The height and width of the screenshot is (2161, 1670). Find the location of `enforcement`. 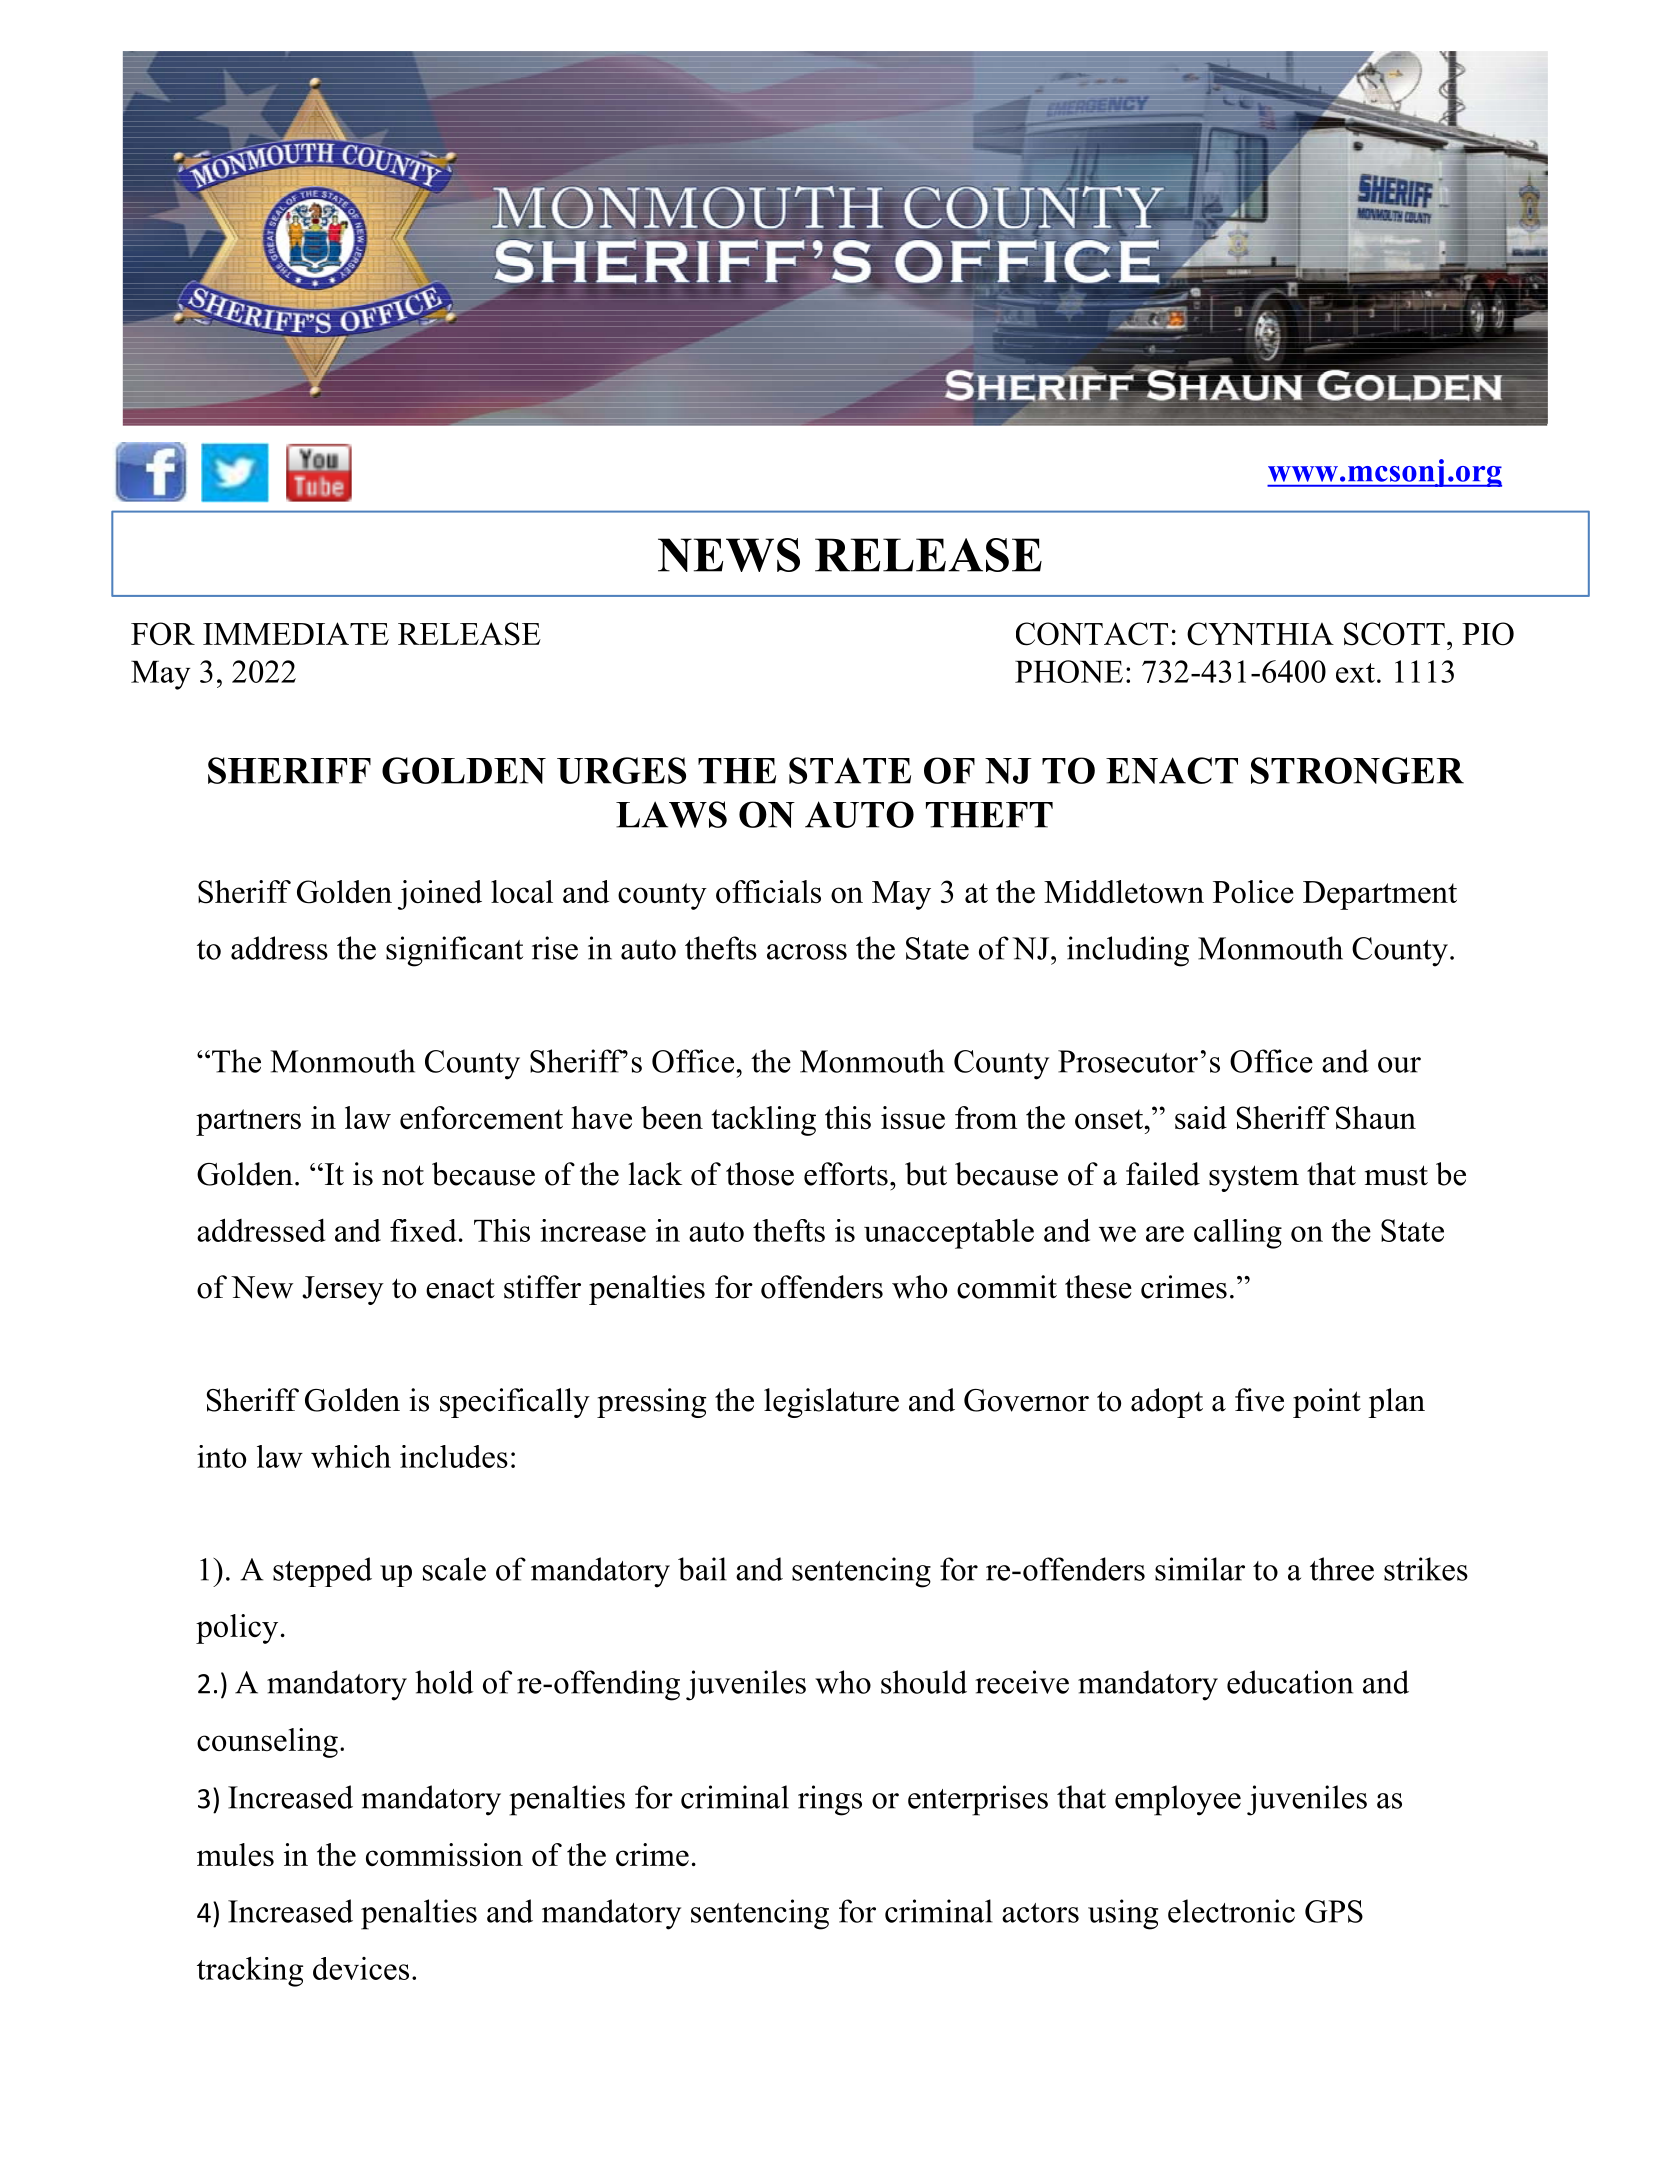

enforcement is located at coordinates (481, 1117).
